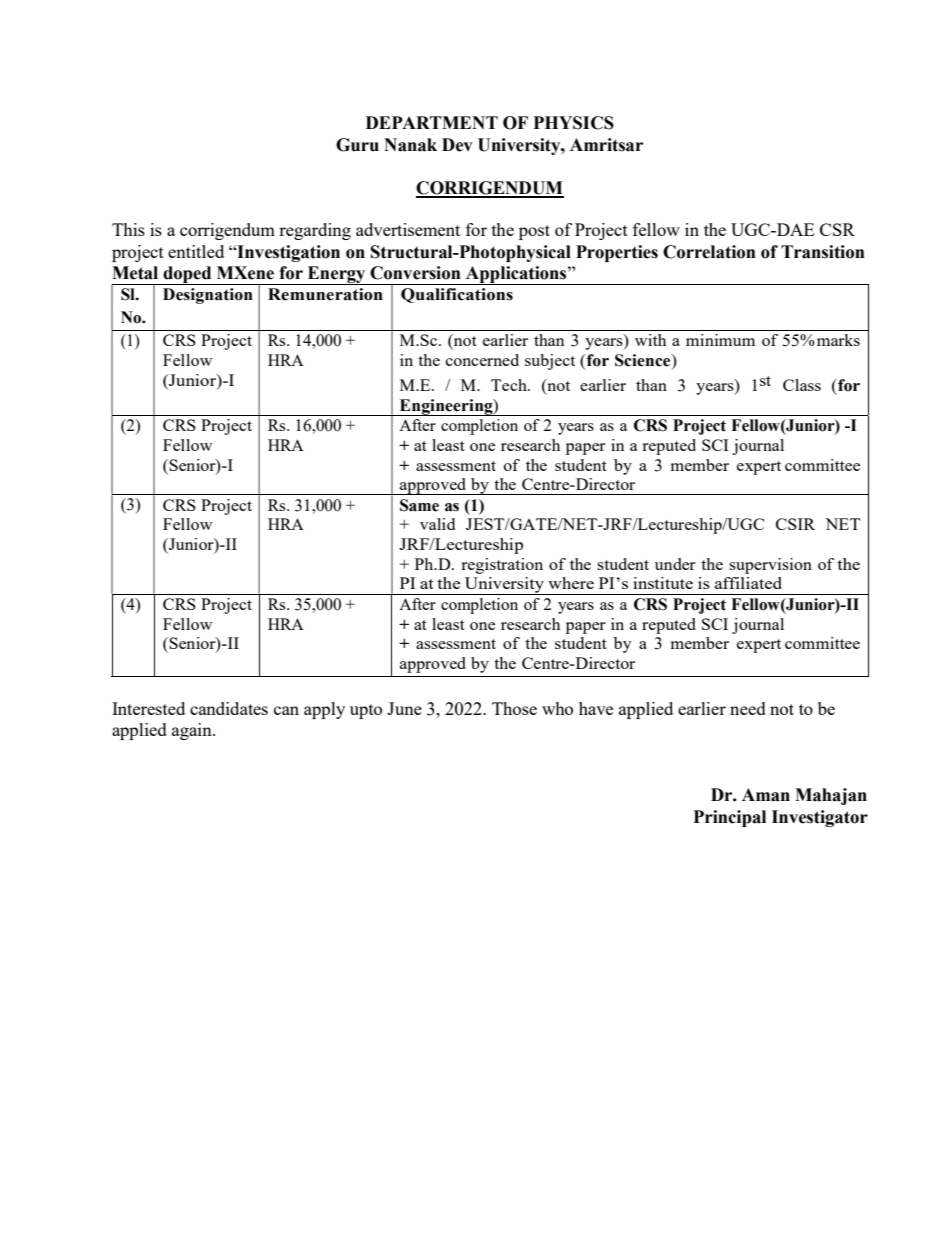 The width and height of the page is (952, 1233). I want to click on registration, so click(502, 566).
